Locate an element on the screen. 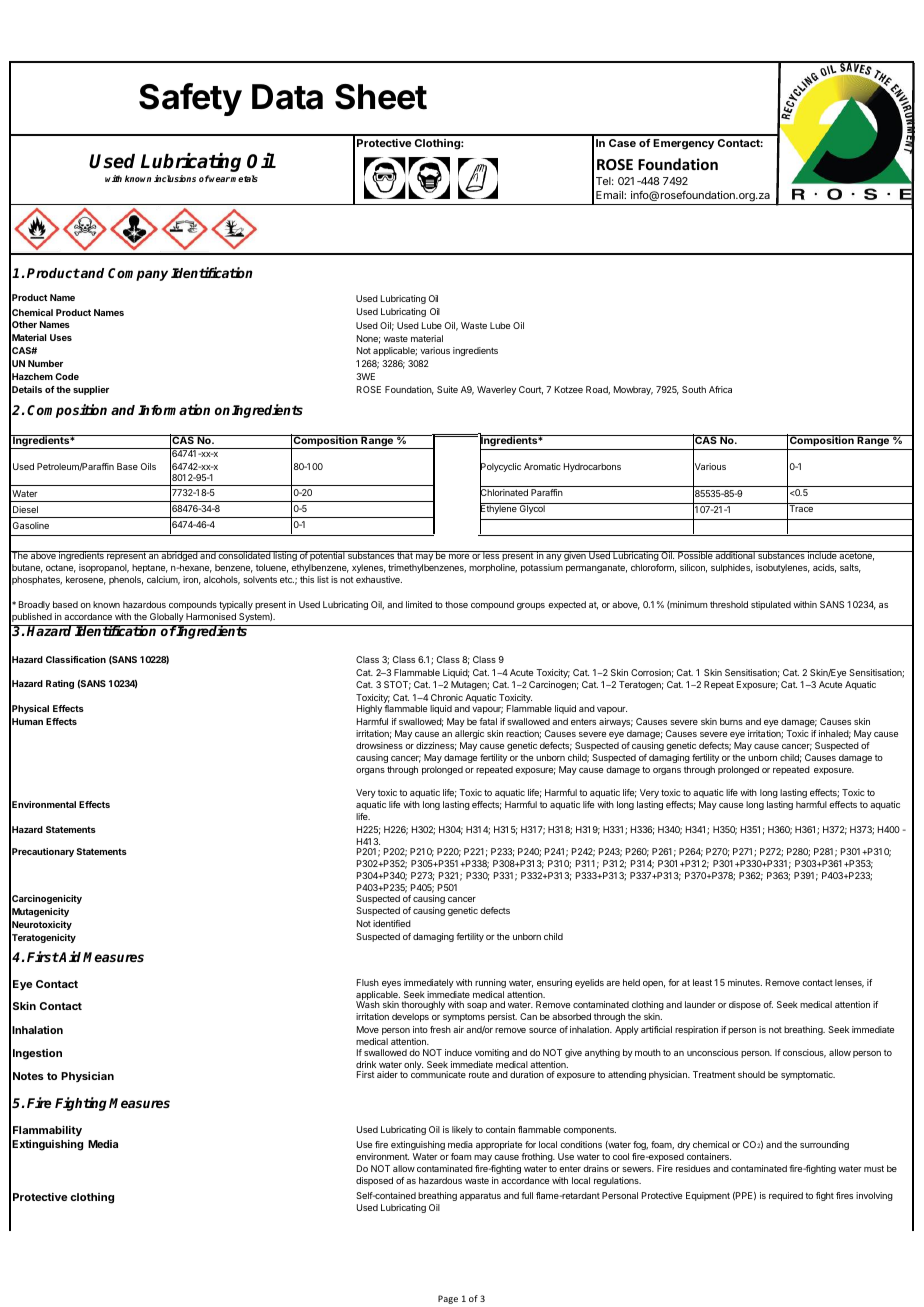 The image size is (924, 1307). Rating is located at coordinates (60, 684).
